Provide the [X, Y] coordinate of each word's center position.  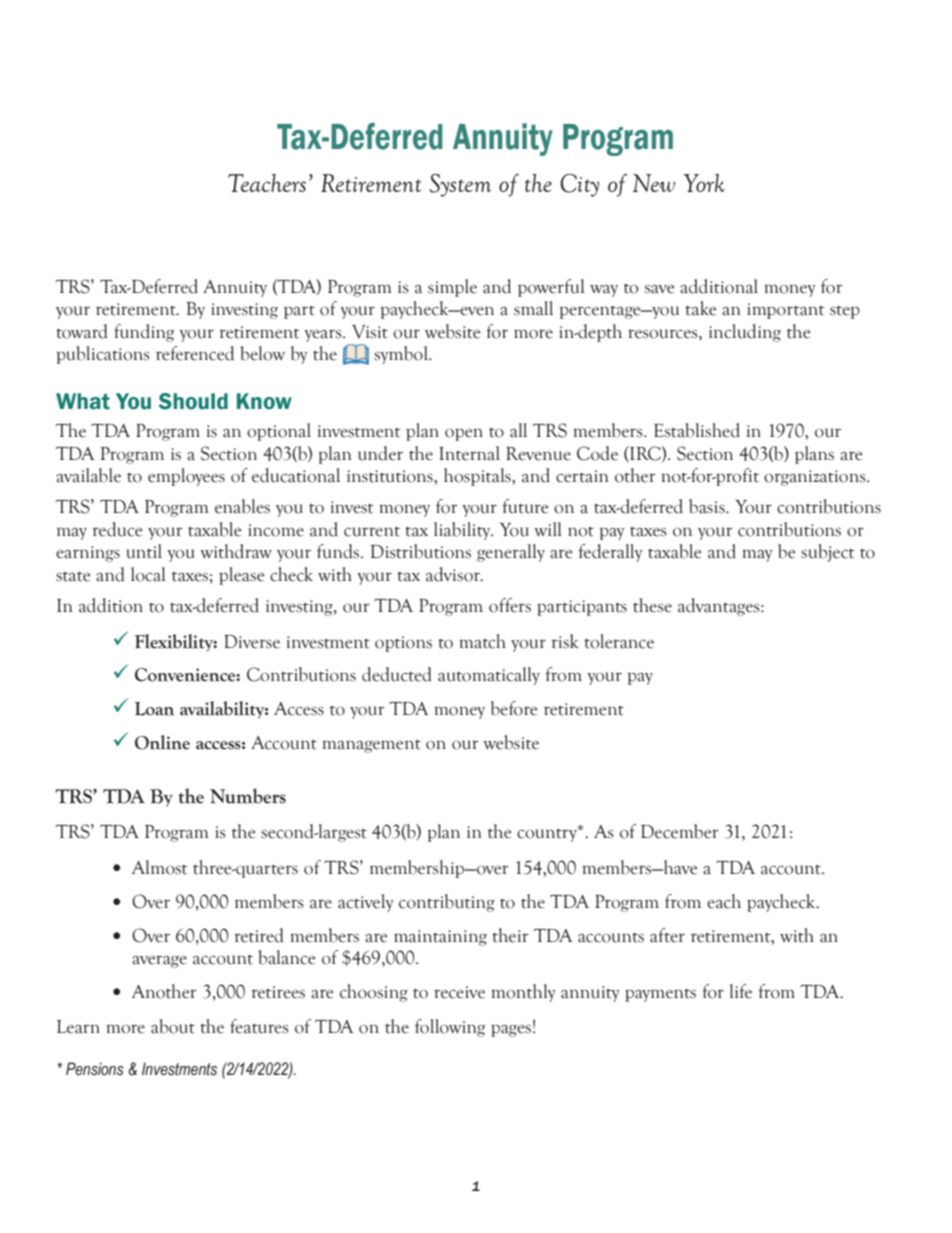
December [679, 831]
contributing [447, 903]
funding [144, 333]
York [704, 183]
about [173, 1026]
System [460, 185]
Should [193, 401]
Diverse [252, 642]
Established [697, 430]
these [652, 605]
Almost [159, 867]
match [482, 641]
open [464, 434]
